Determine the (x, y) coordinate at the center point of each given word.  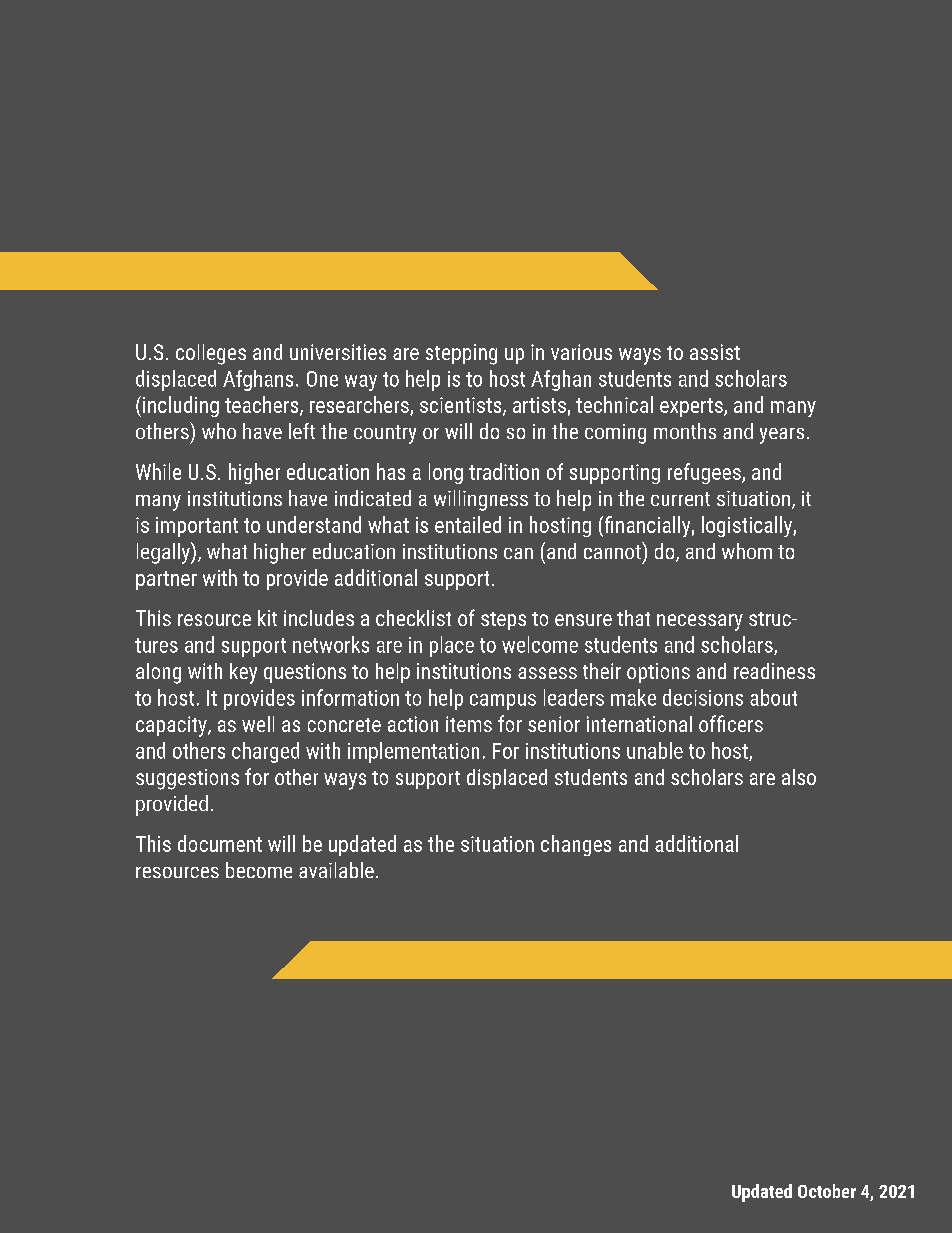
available (336, 870)
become (259, 870)
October (827, 1191)
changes (576, 845)
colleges (211, 354)
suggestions (187, 779)
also (799, 777)
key (243, 673)
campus (503, 702)
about (773, 697)
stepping (461, 354)
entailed (468, 524)
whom (747, 551)
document (220, 843)
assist (715, 352)
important (197, 527)
